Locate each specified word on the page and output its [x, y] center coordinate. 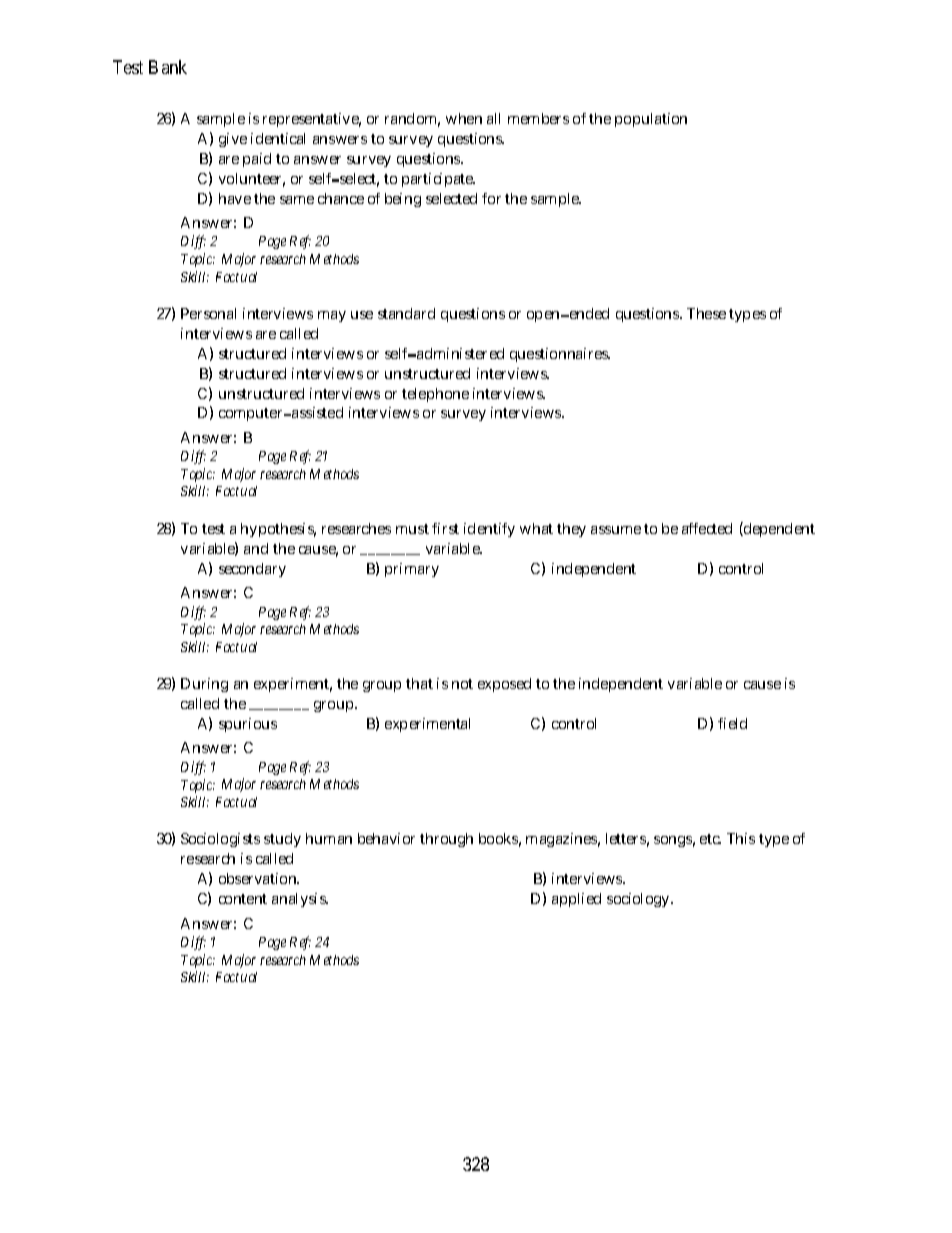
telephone [435, 395]
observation [259, 878]
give [233, 140]
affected [707, 528]
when [464, 118]
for [491, 198]
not [462, 684]
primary [412, 570]
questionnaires [560, 355]
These [706, 313]
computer [252, 414]
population [651, 120]
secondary [252, 570]
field [732, 723]
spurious [248, 725]
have [235, 198]
